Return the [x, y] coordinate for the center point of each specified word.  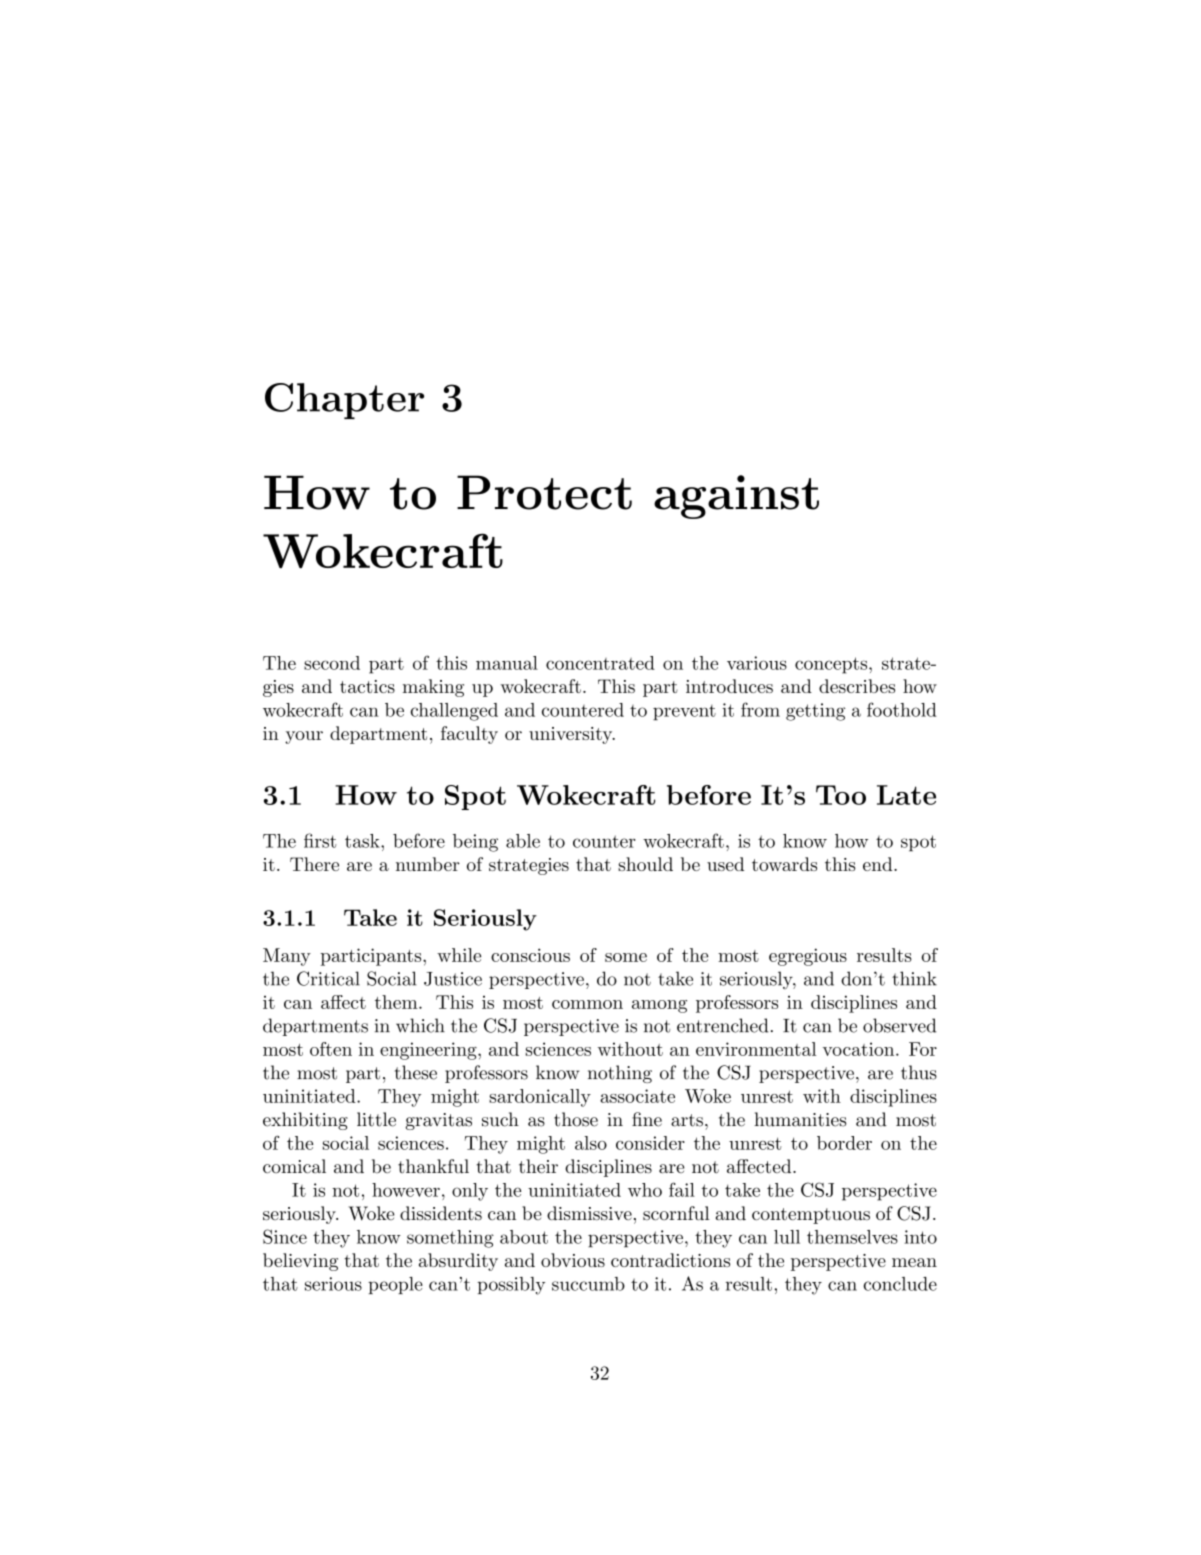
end [877, 864]
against [736, 497]
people [395, 1285]
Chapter [344, 401]
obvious [573, 1260]
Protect [544, 492]
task [363, 841]
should [645, 864]
